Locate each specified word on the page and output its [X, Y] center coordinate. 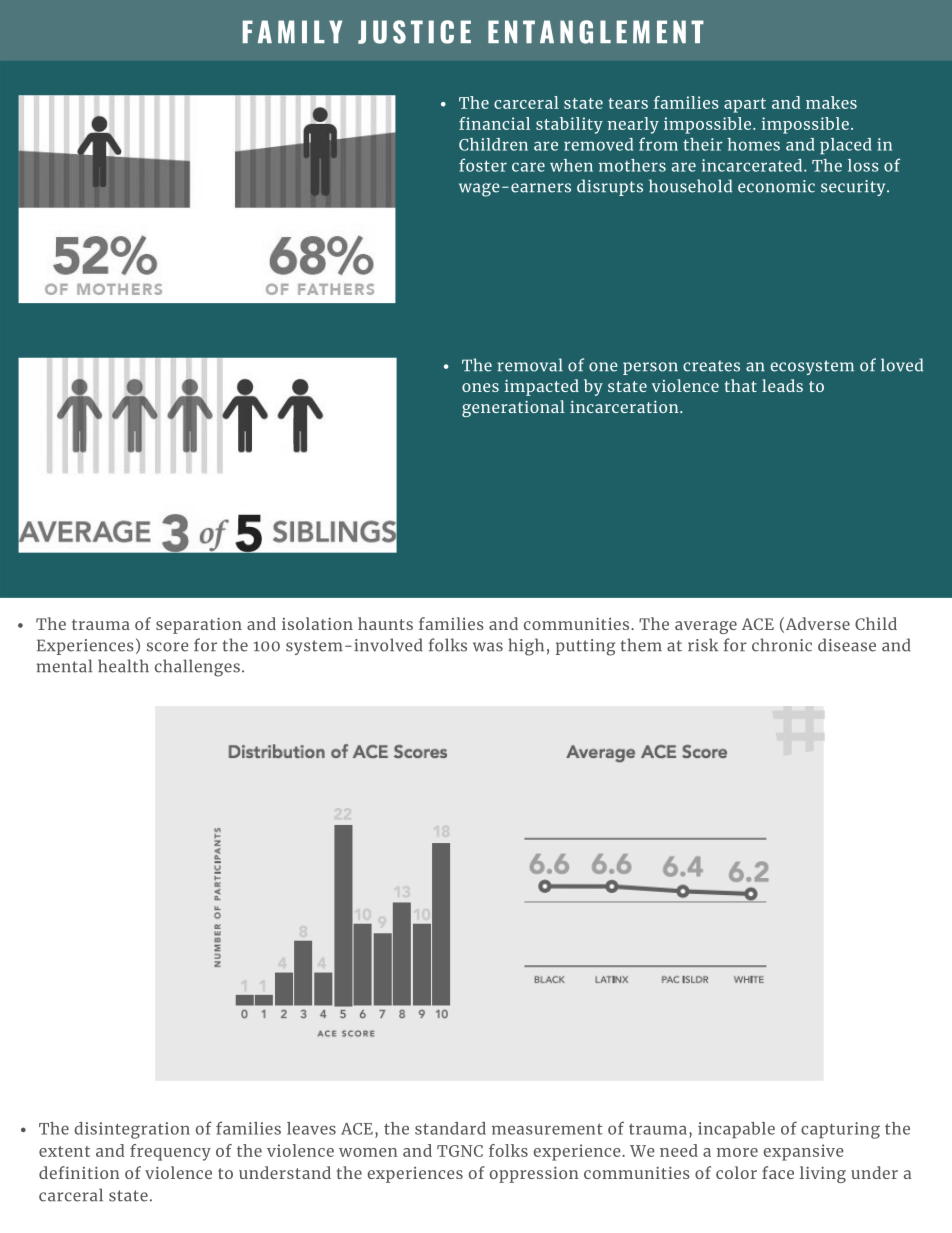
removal [530, 365]
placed [846, 146]
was [488, 647]
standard [450, 1128]
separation [199, 625]
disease [847, 645]
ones [480, 387]
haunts [385, 623]
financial [494, 123]
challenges [197, 668]
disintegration [132, 1130]
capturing [840, 1130]
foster [483, 165]
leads [782, 385]
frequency [170, 1152]
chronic [782, 645]
